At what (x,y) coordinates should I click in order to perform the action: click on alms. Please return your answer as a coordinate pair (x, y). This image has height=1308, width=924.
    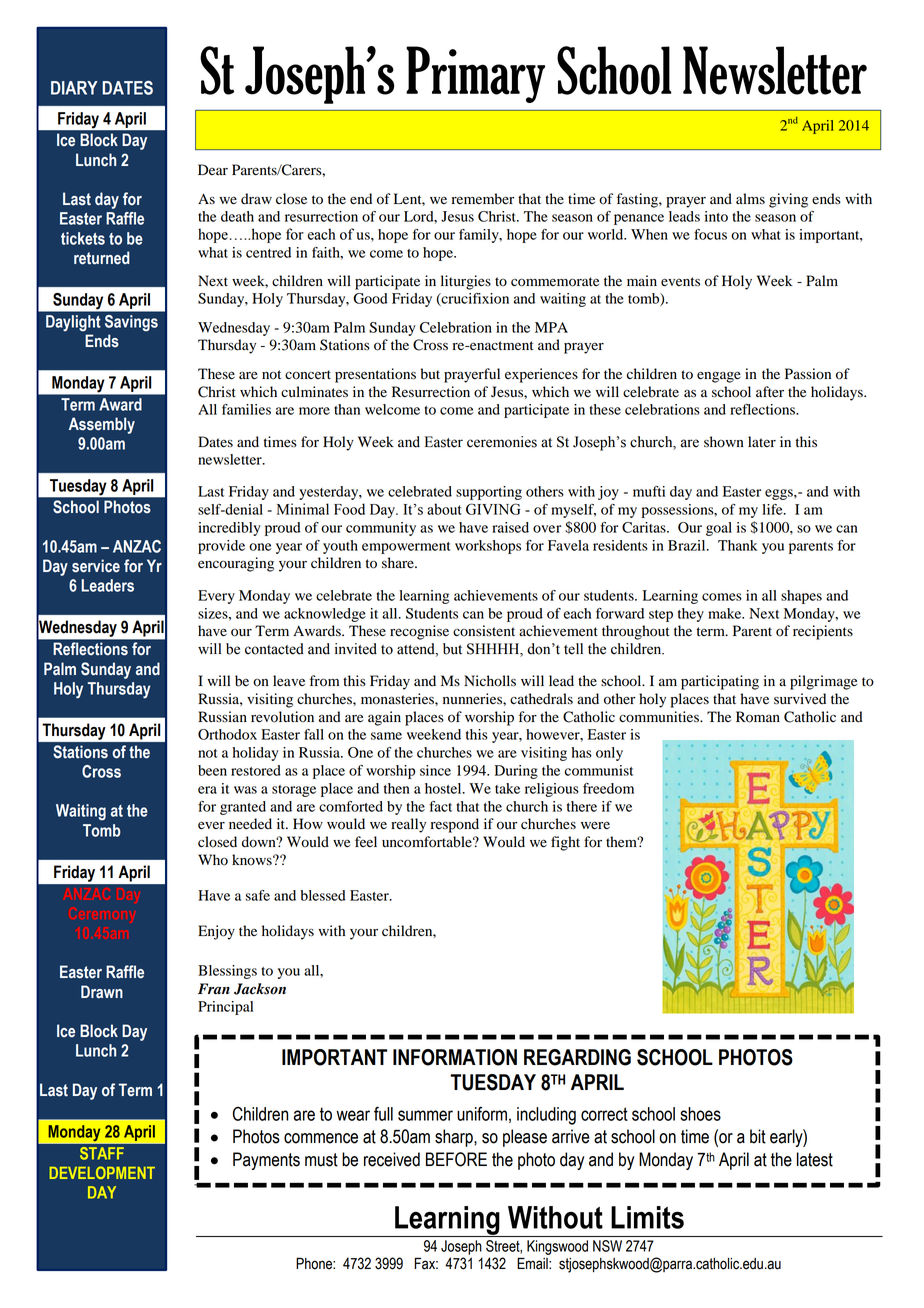
    Looking at the image, I should click on (750, 198).
